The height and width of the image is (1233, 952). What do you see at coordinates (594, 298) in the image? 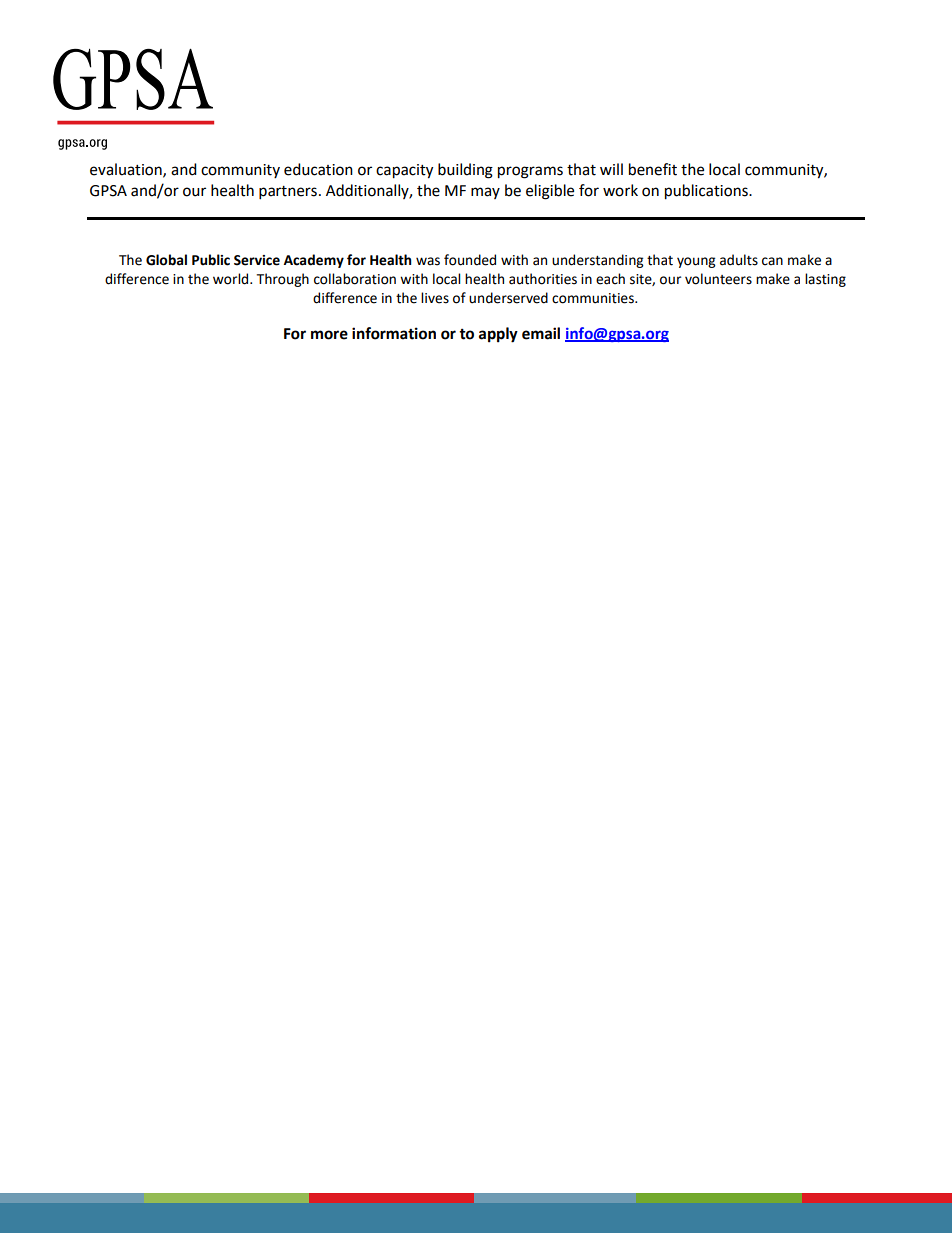
I see `communities` at bounding box center [594, 298].
